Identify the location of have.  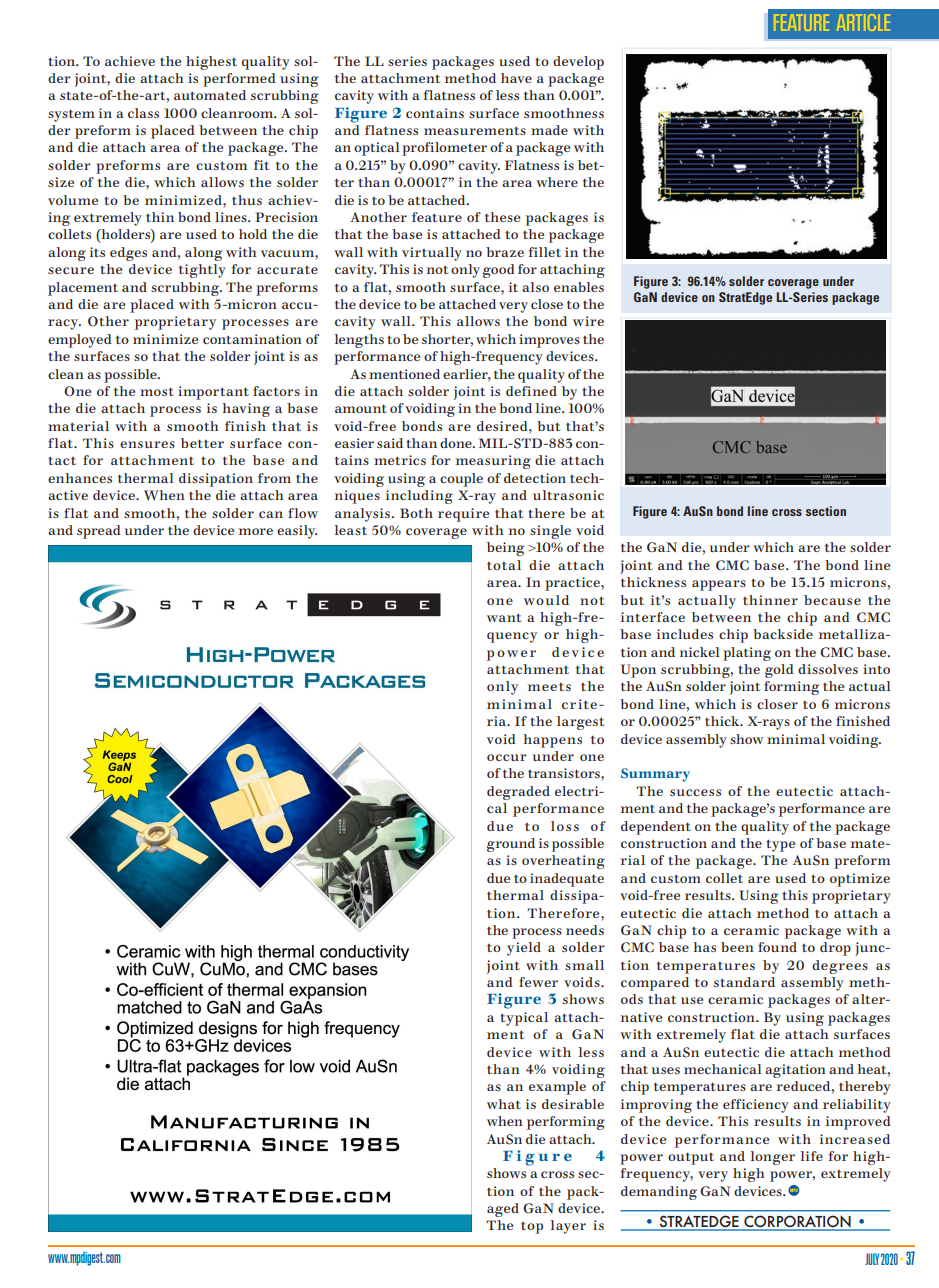
(516, 78).
